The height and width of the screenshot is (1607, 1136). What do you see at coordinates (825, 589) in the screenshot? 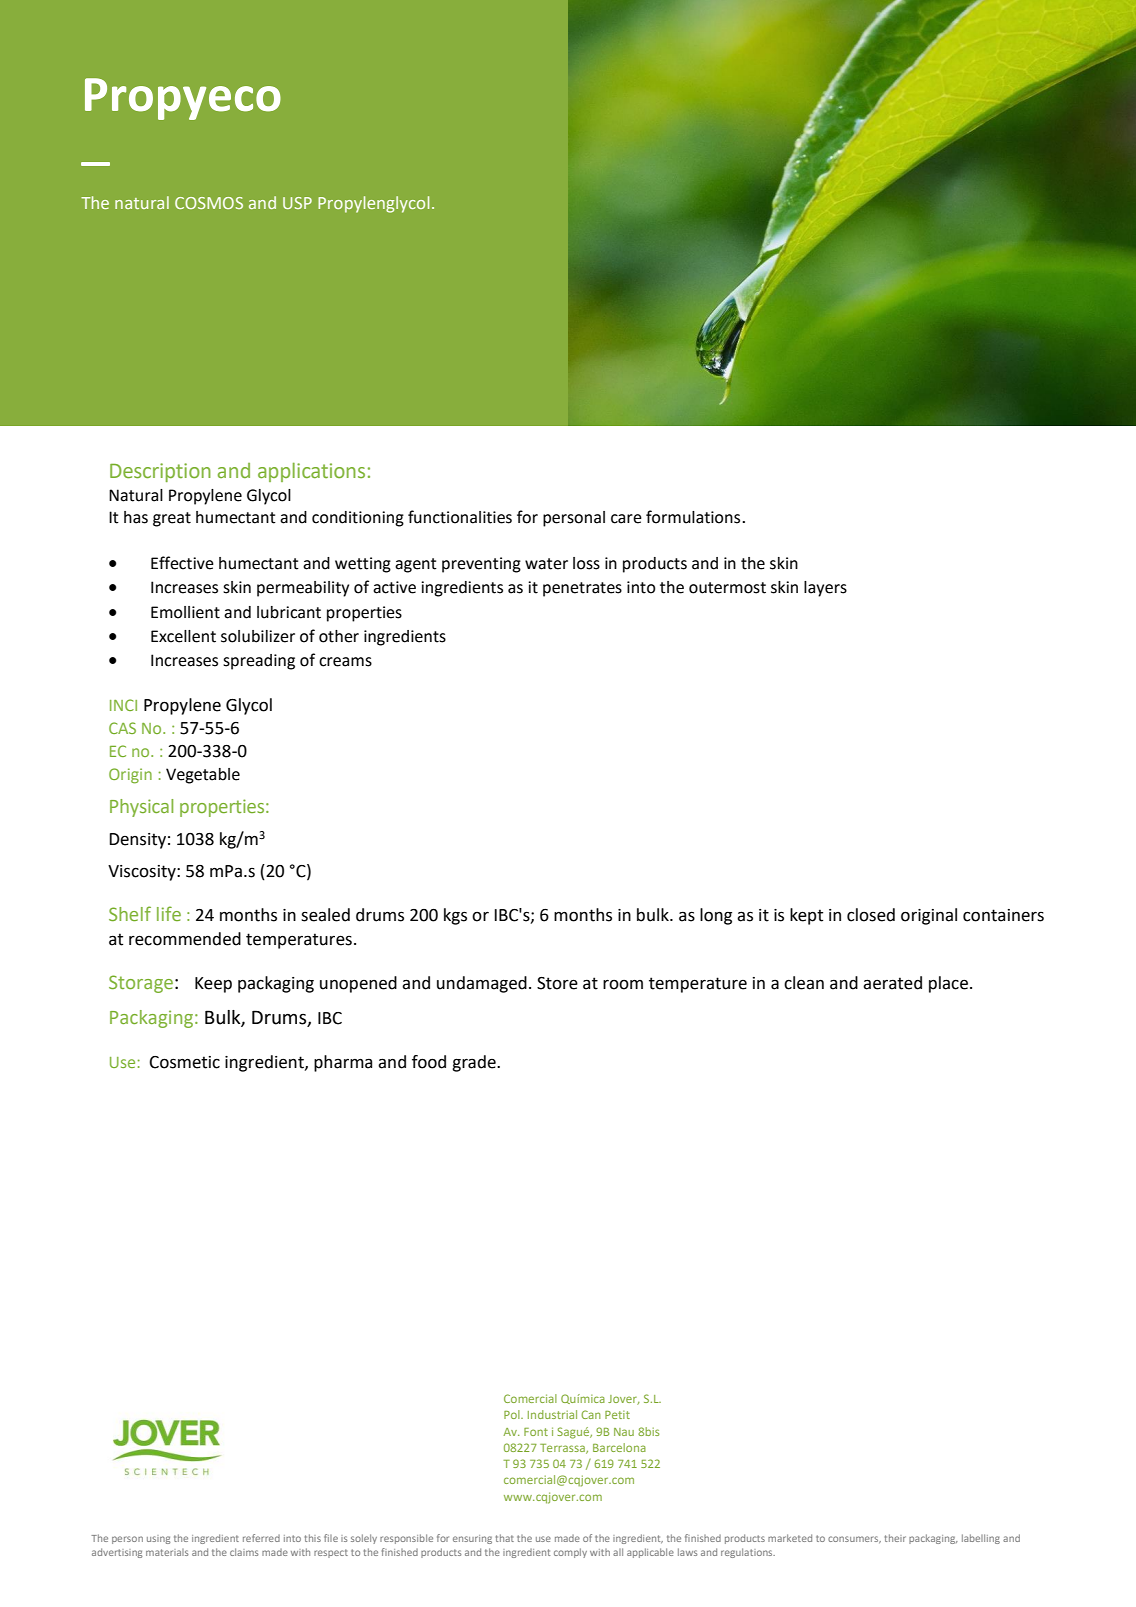
I see `layers` at bounding box center [825, 589].
